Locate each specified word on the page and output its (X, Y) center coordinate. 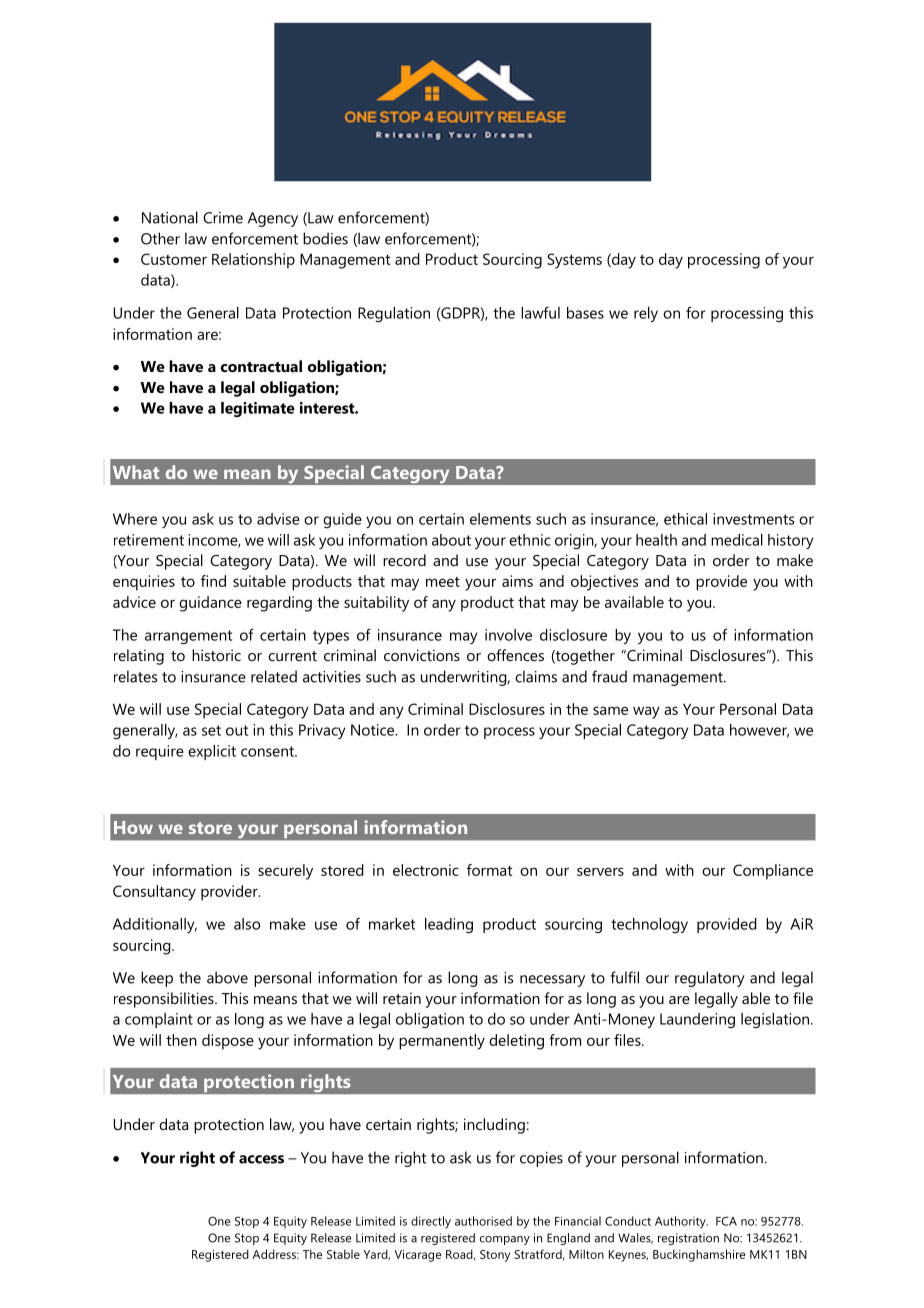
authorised (483, 1221)
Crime (223, 218)
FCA (726, 1221)
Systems (574, 261)
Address (276, 1254)
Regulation (394, 314)
